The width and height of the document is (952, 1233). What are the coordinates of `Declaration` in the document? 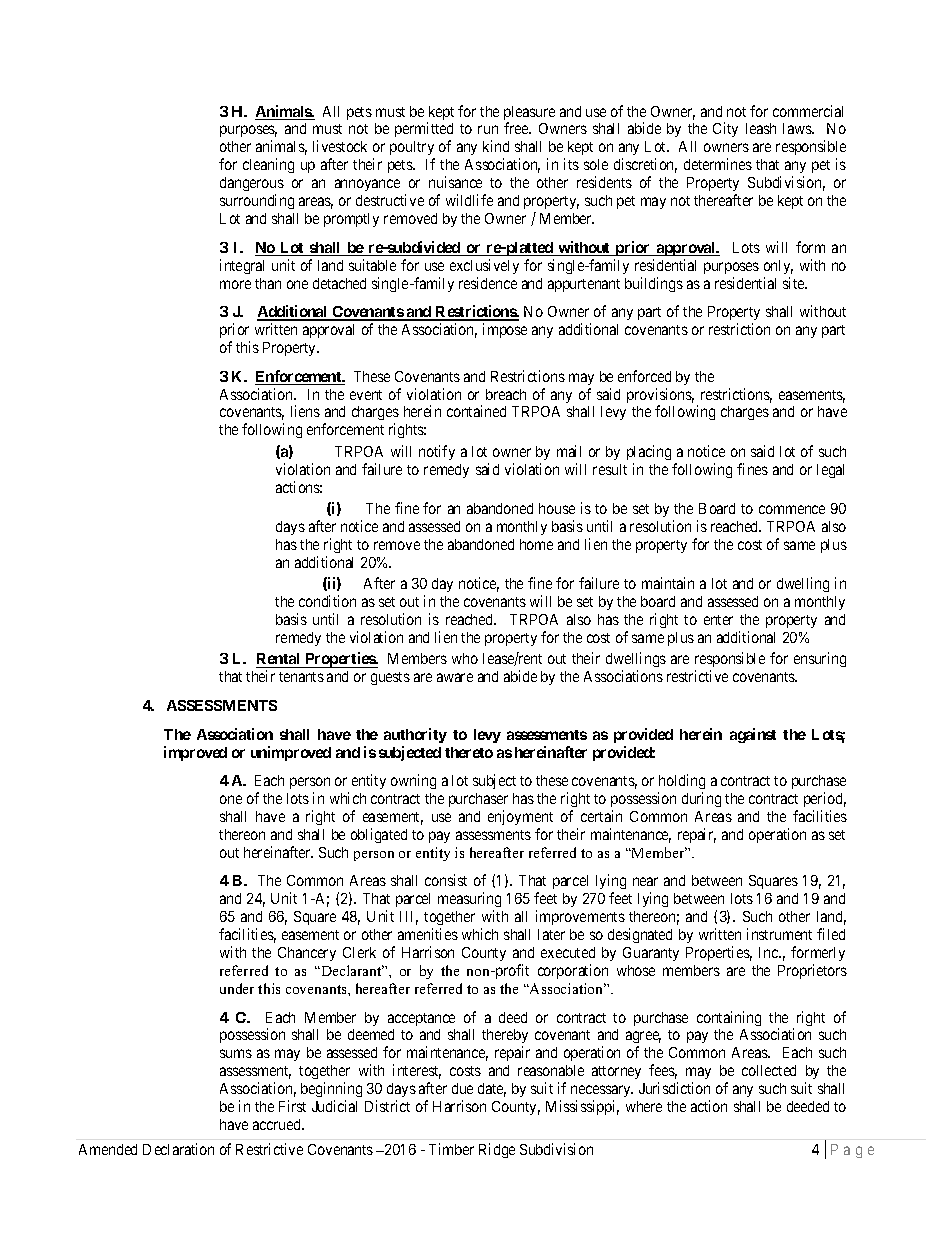 It's located at (178, 1149).
